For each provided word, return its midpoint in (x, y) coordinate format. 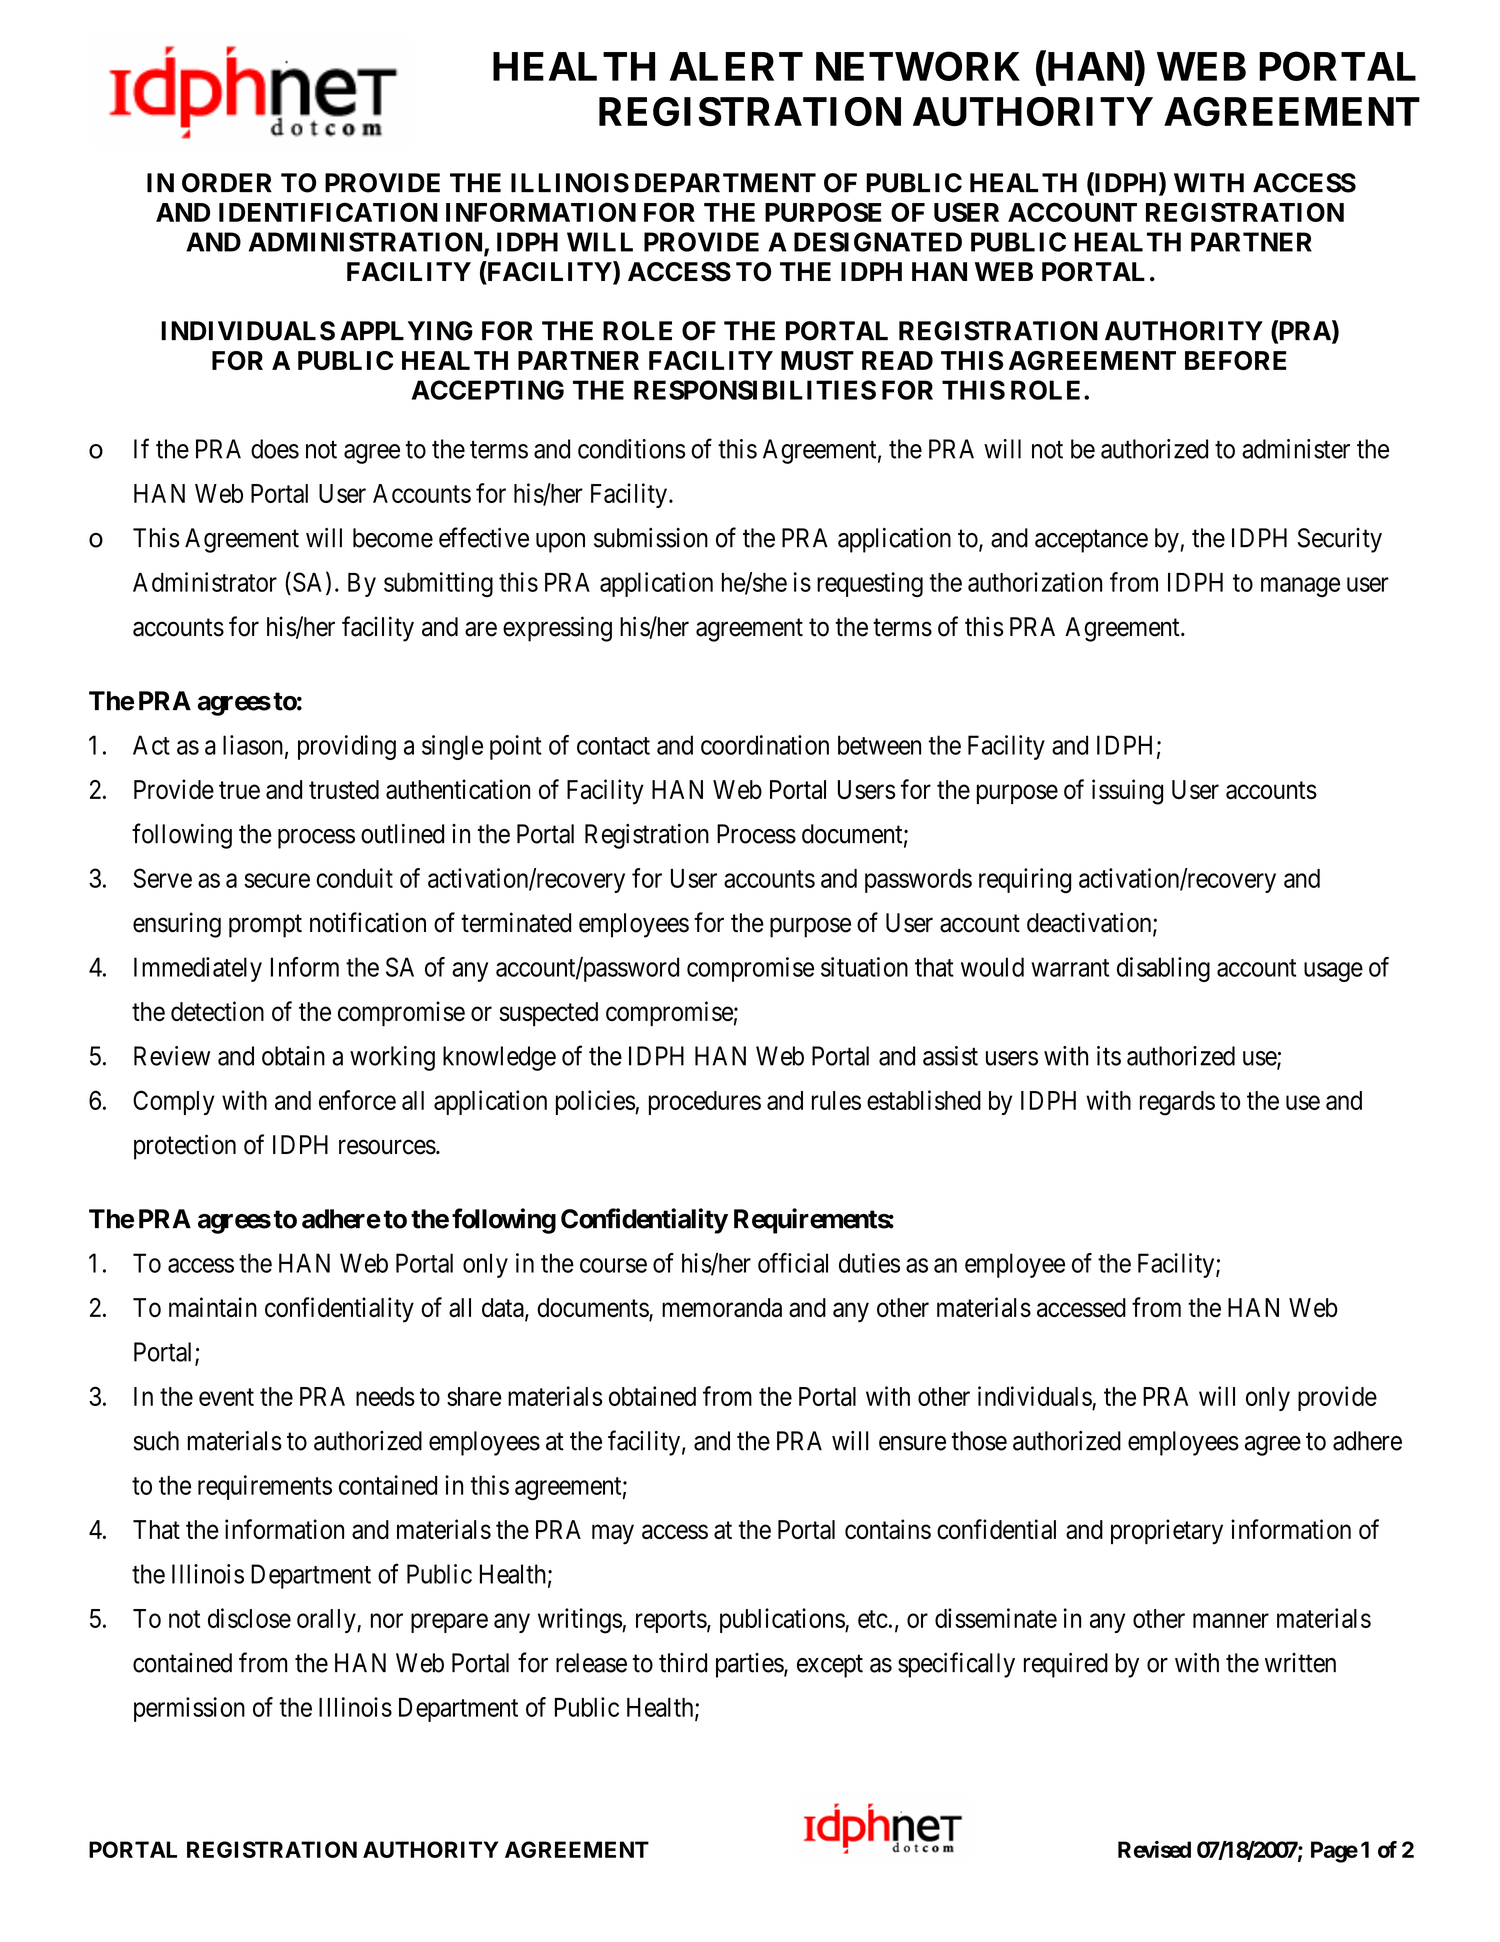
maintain (213, 1307)
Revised (1154, 1849)
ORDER (227, 183)
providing (347, 747)
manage (1300, 587)
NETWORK (918, 66)
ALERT (736, 66)
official (793, 1263)
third (683, 1663)
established (924, 1100)
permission (189, 1709)
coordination (765, 745)
